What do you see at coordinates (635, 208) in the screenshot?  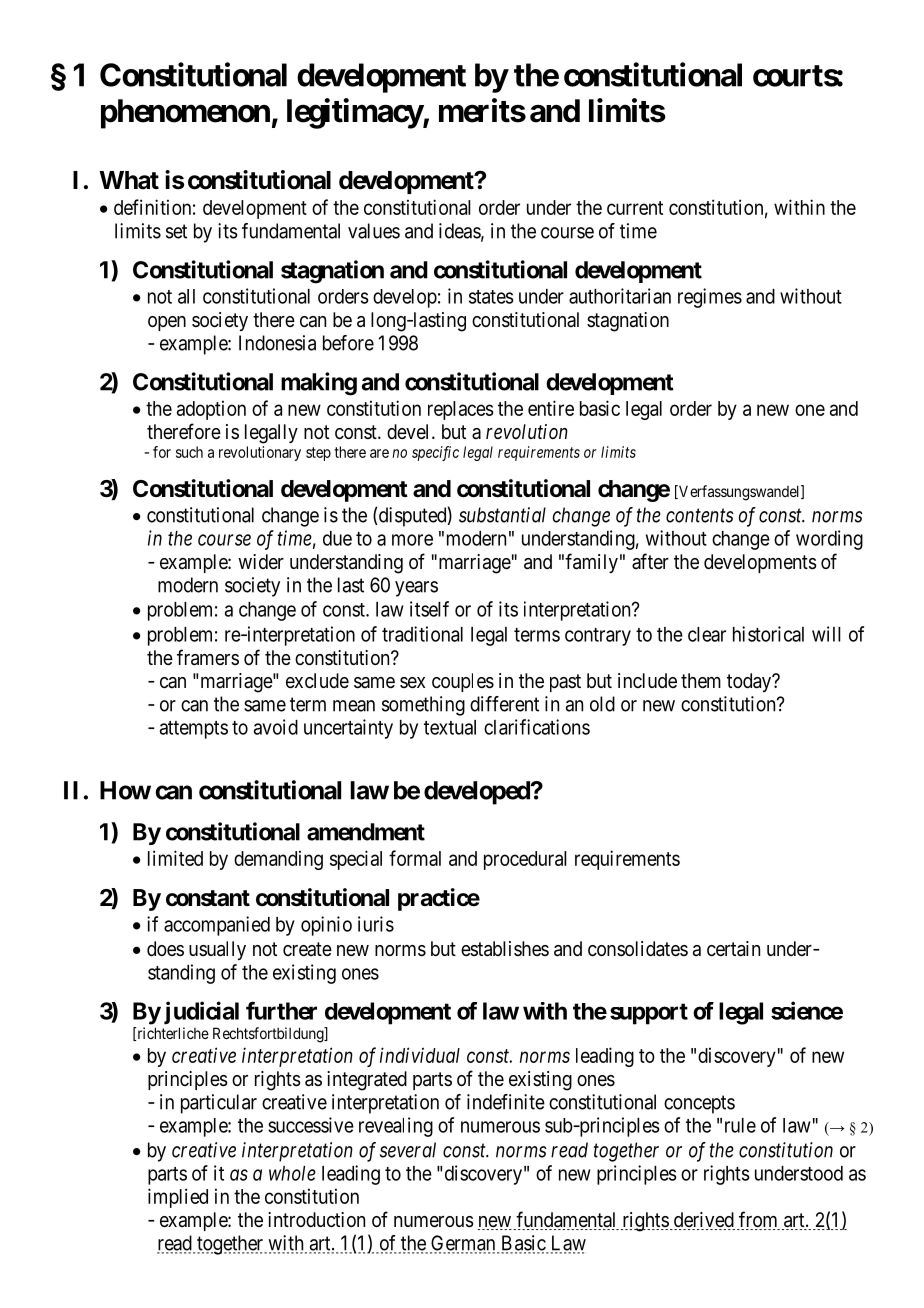 I see `current` at bounding box center [635, 208].
